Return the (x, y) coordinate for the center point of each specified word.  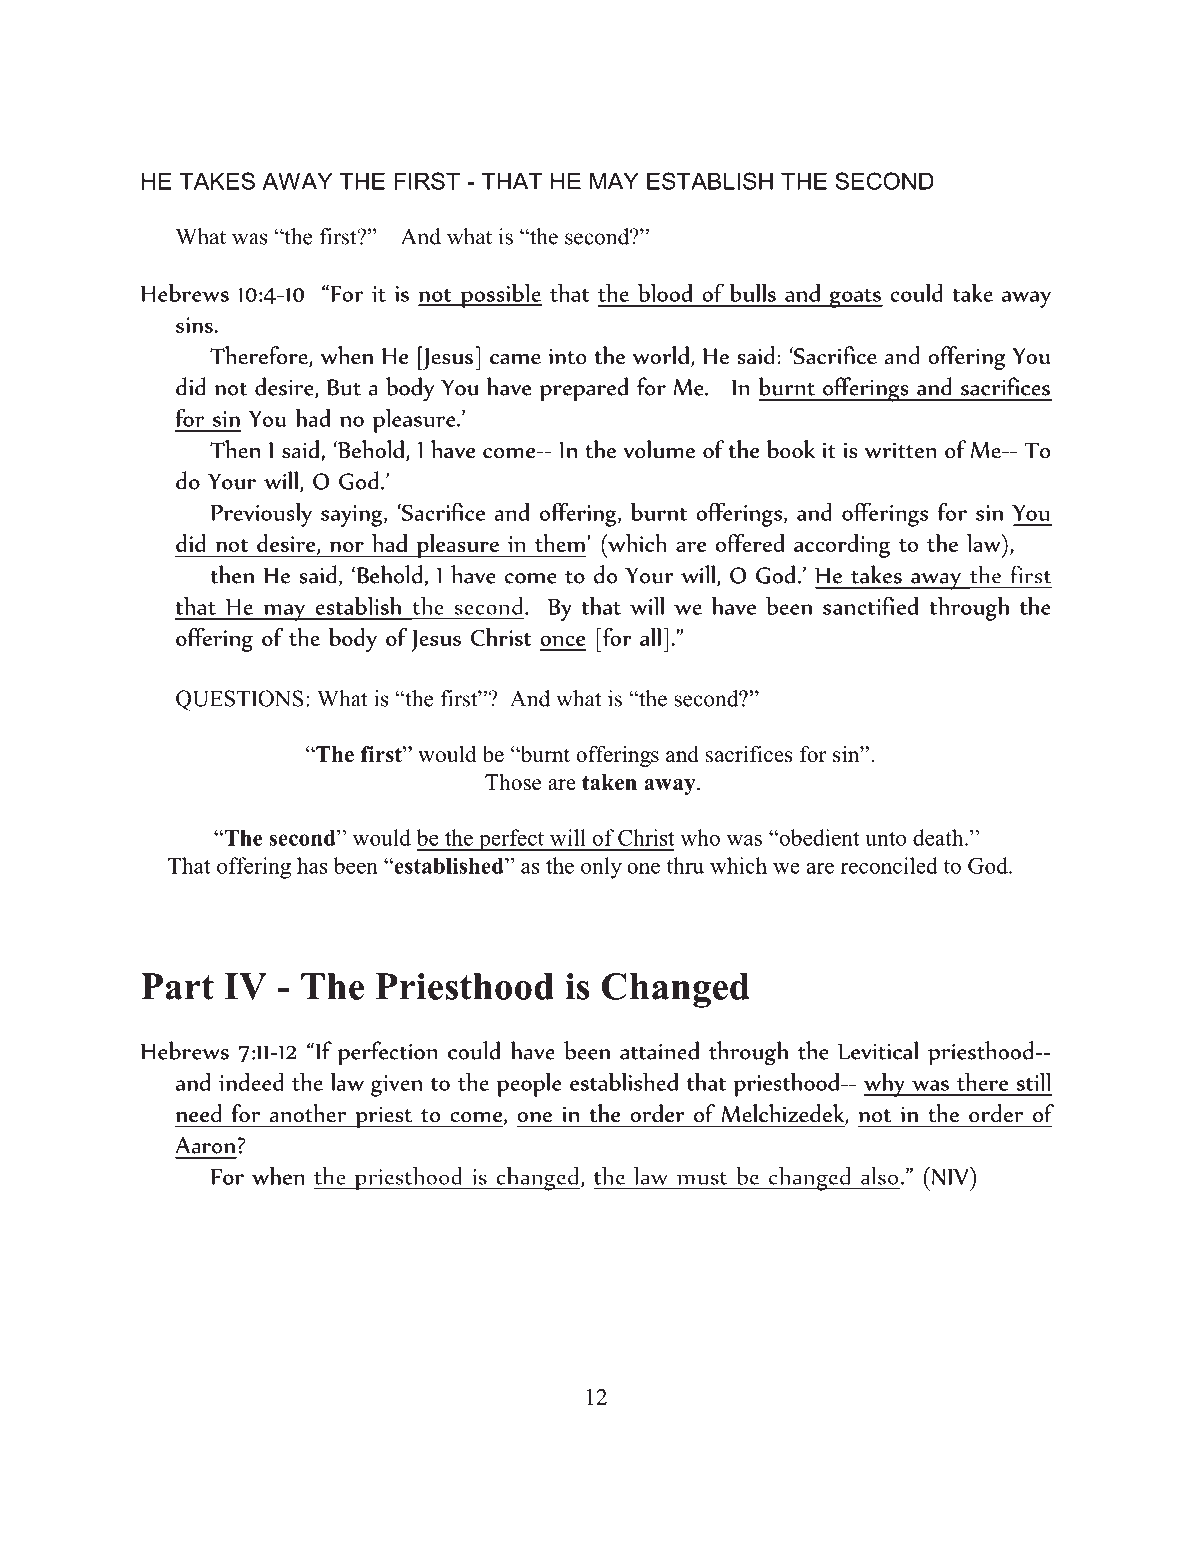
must (702, 1178)
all (650, 637)
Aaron (205, 1145)
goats (855, 298)
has (312, 865)
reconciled (889, 865)
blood (665, 292)
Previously (261, 514)
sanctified (870, 605)
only (601, 868)
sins (194, 325)
